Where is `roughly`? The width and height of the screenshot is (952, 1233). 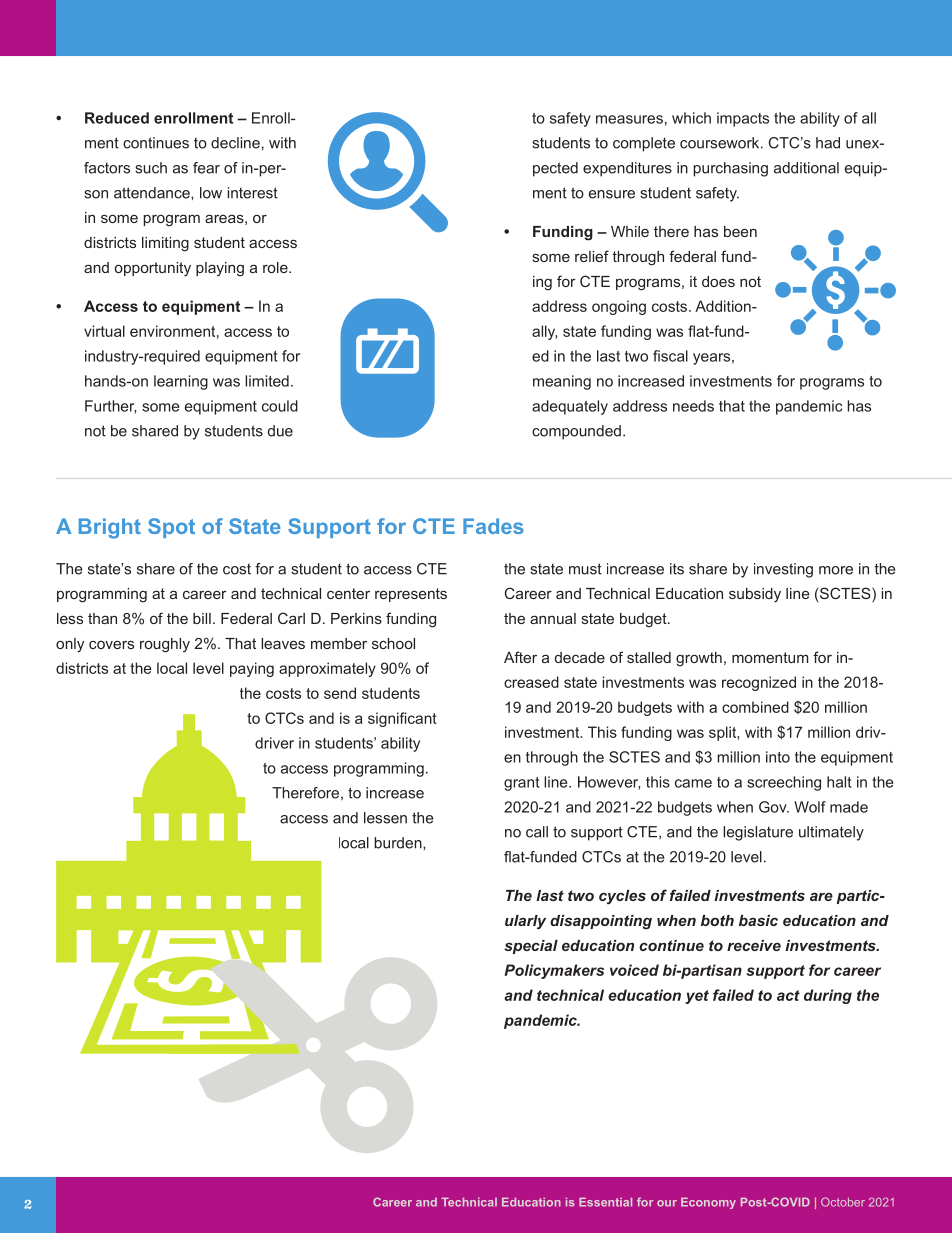 roughly is located at coordinates (165, 645).
